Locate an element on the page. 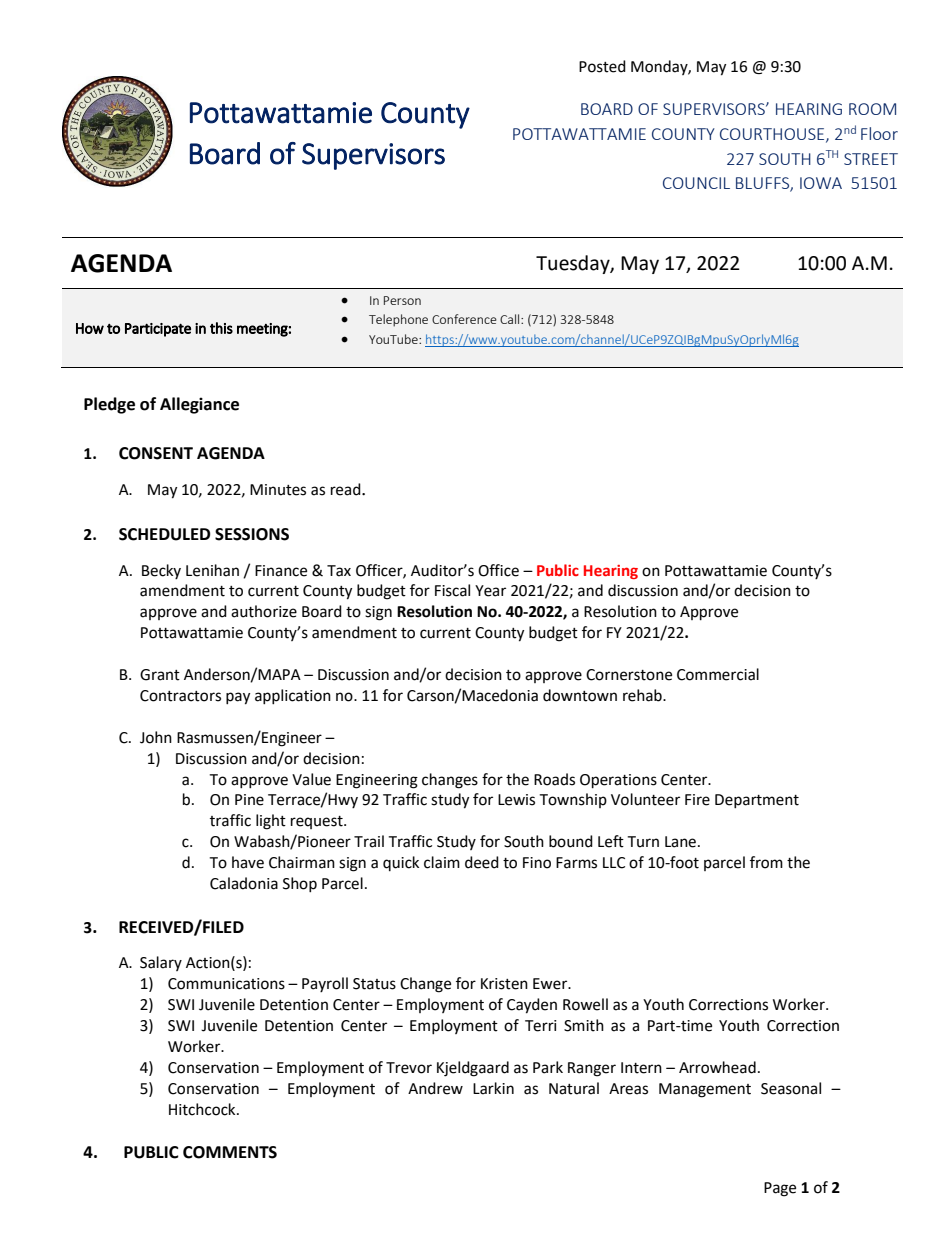 This page has width=952, height=1233. read is located at coordinates (347, 489).
